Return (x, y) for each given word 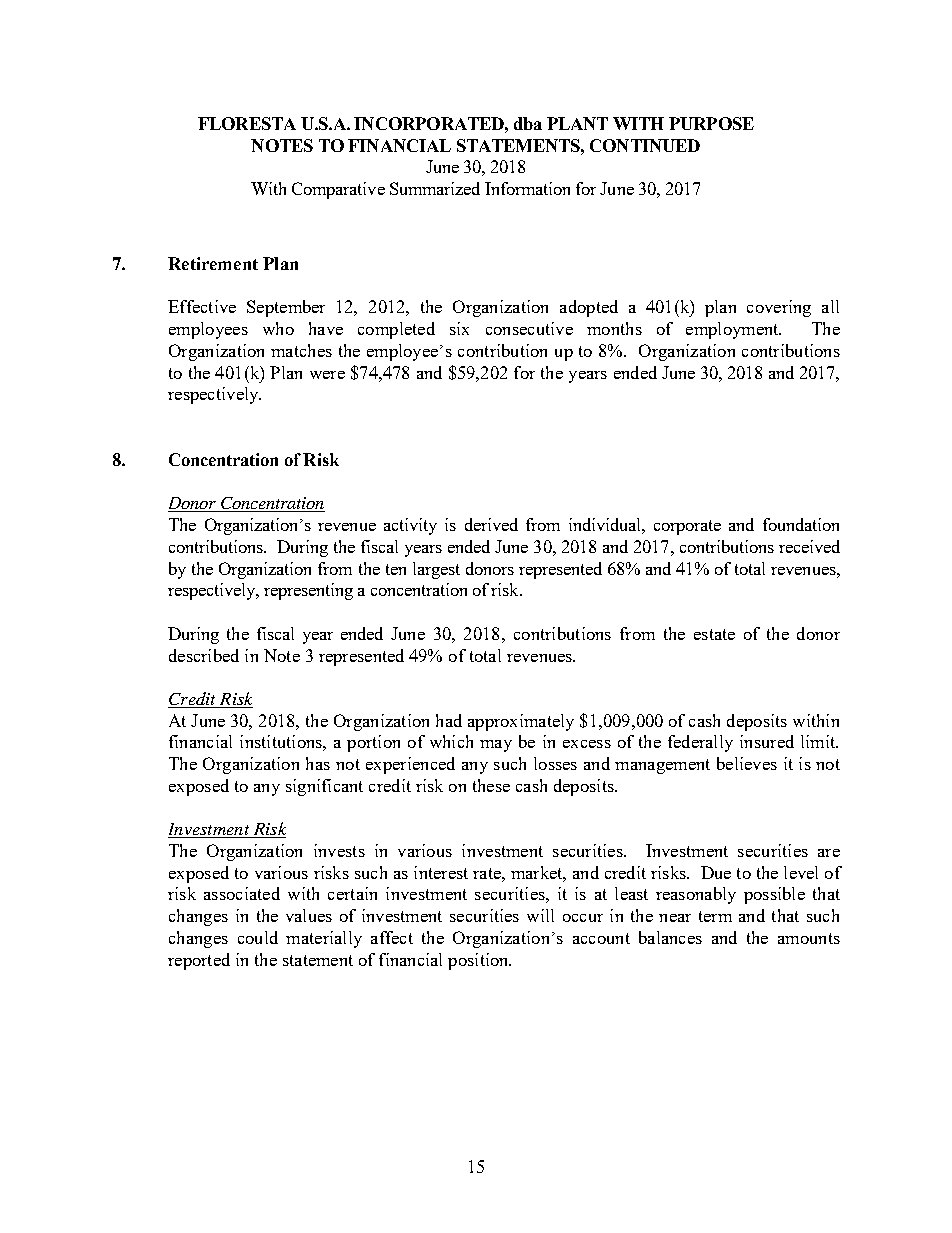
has (318, 763)
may (496, 746)
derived (491, 524)
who (278, 328)
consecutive (529, 328)
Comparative (338, 190)
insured (767, 741)
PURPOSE (711, 123)
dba (528, 123)
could (258, 937)
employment (733, 330)
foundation (801, 524)
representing (308, 591)
